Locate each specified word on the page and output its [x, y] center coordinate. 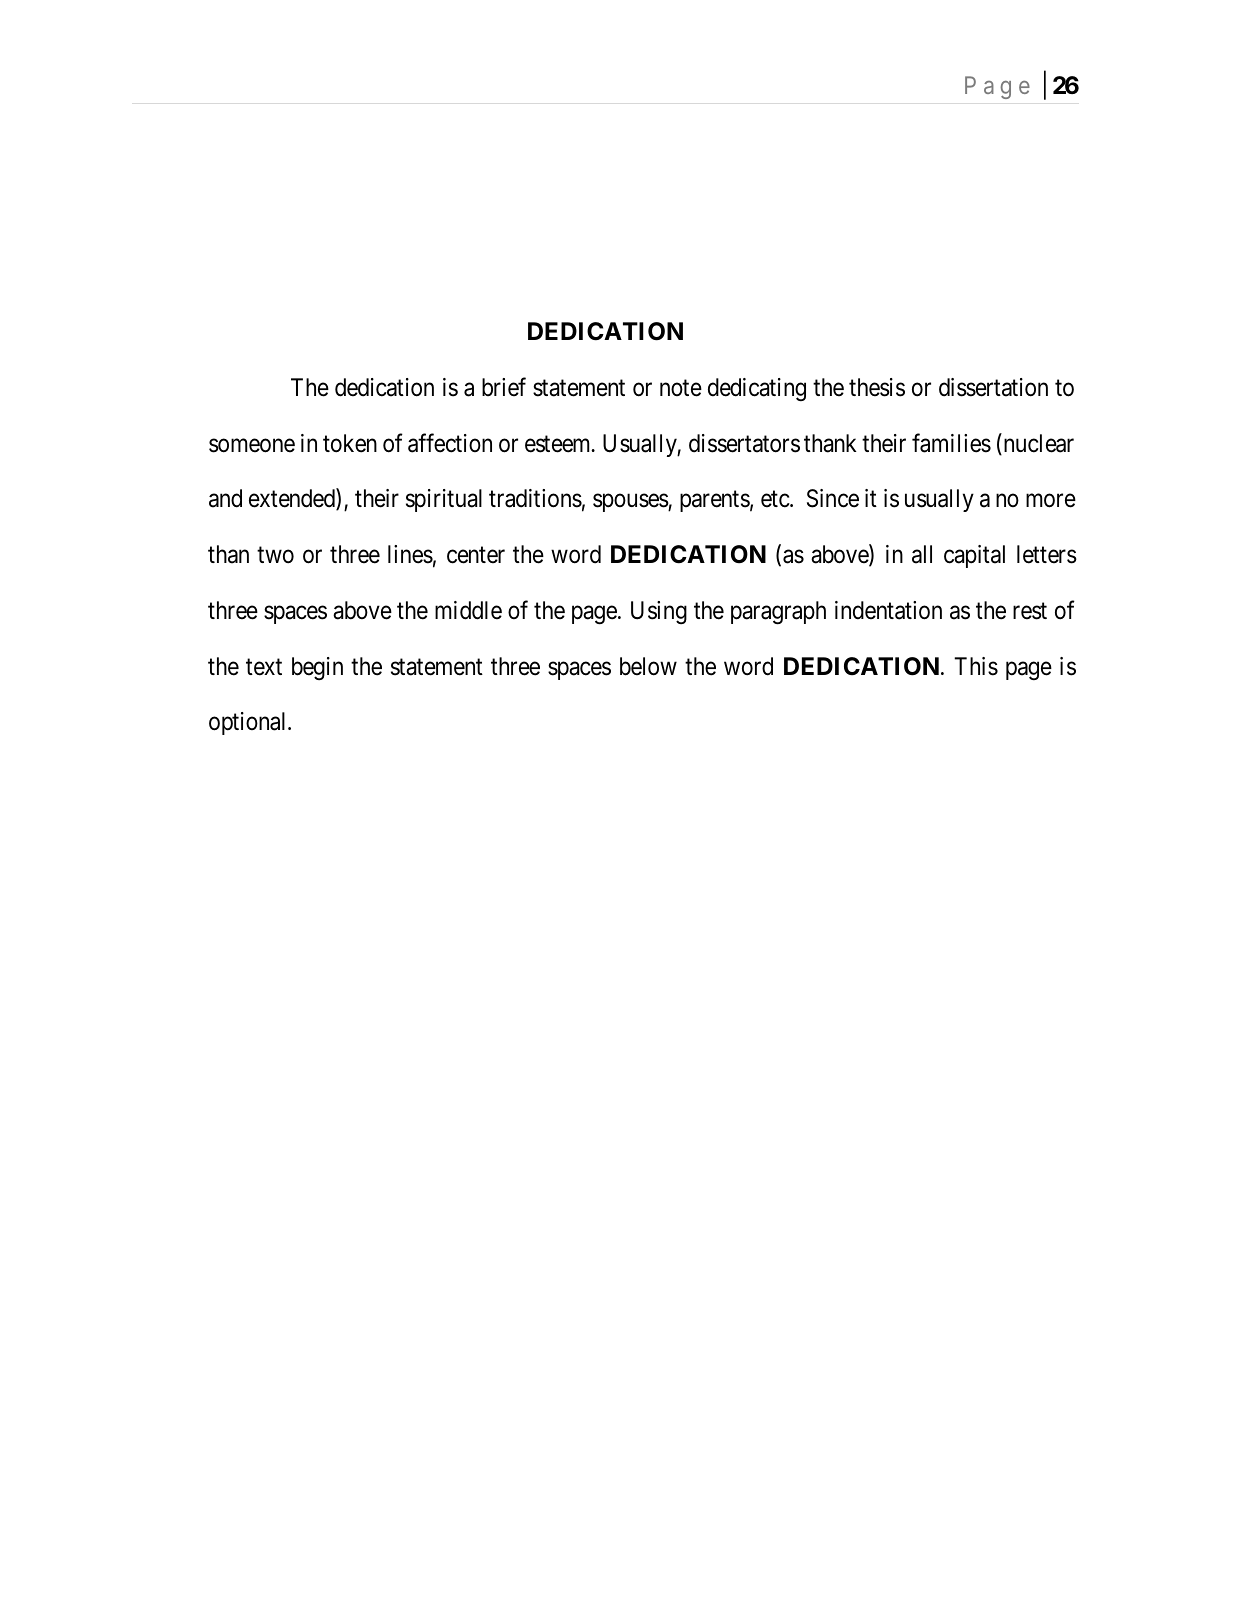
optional [249, 723]
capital [974, 556]
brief [504, 387]
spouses [631, 503]
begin [317, 668]
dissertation [993, 387]
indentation [888, 610]
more [1051, 501]
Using [659, 612]
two [275, 555]
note [681, 388]
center [476, 555]
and [225, 498]
